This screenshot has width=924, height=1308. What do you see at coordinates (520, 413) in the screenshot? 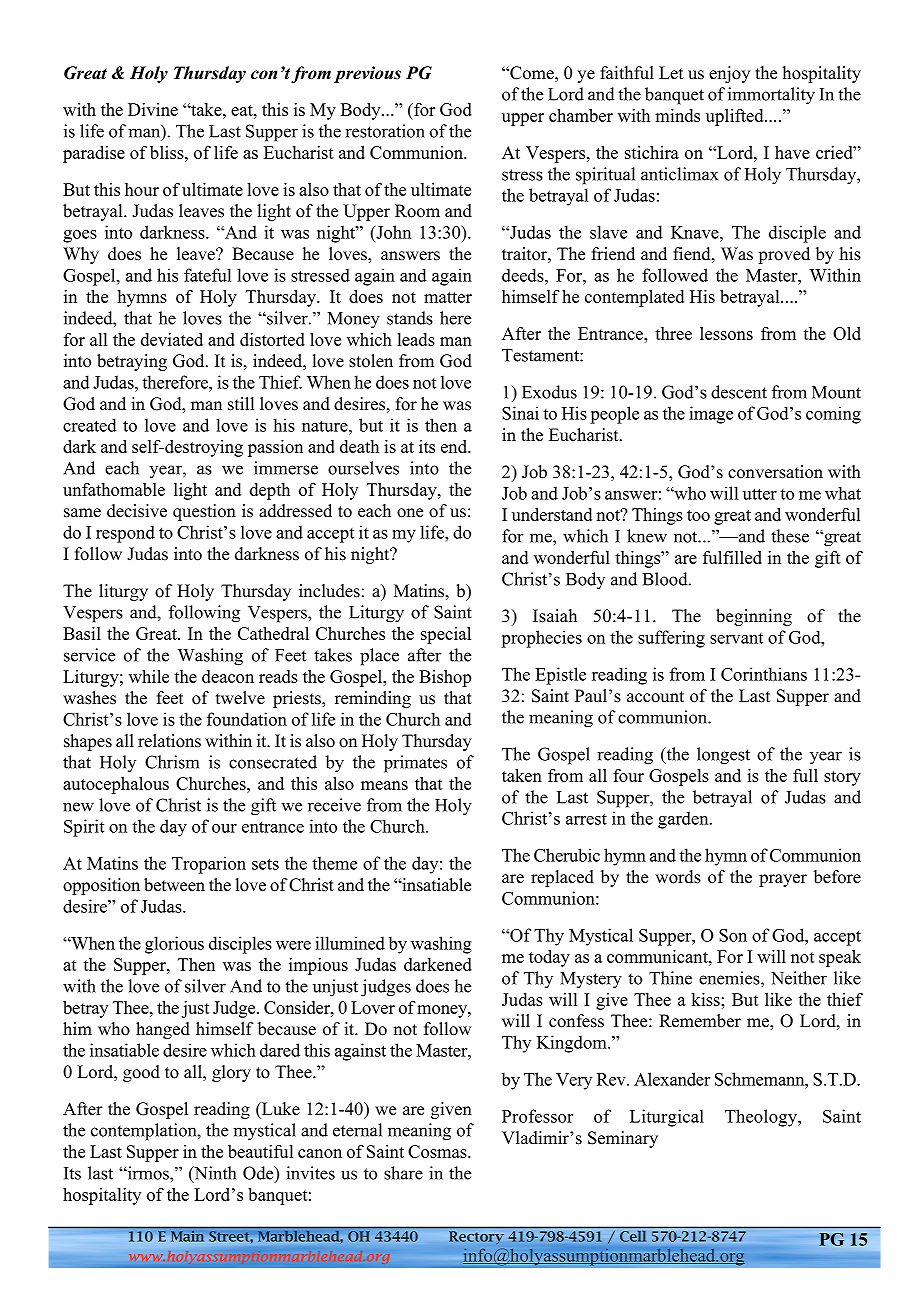
I see `Sinai` at bounding box center [520, 413].
